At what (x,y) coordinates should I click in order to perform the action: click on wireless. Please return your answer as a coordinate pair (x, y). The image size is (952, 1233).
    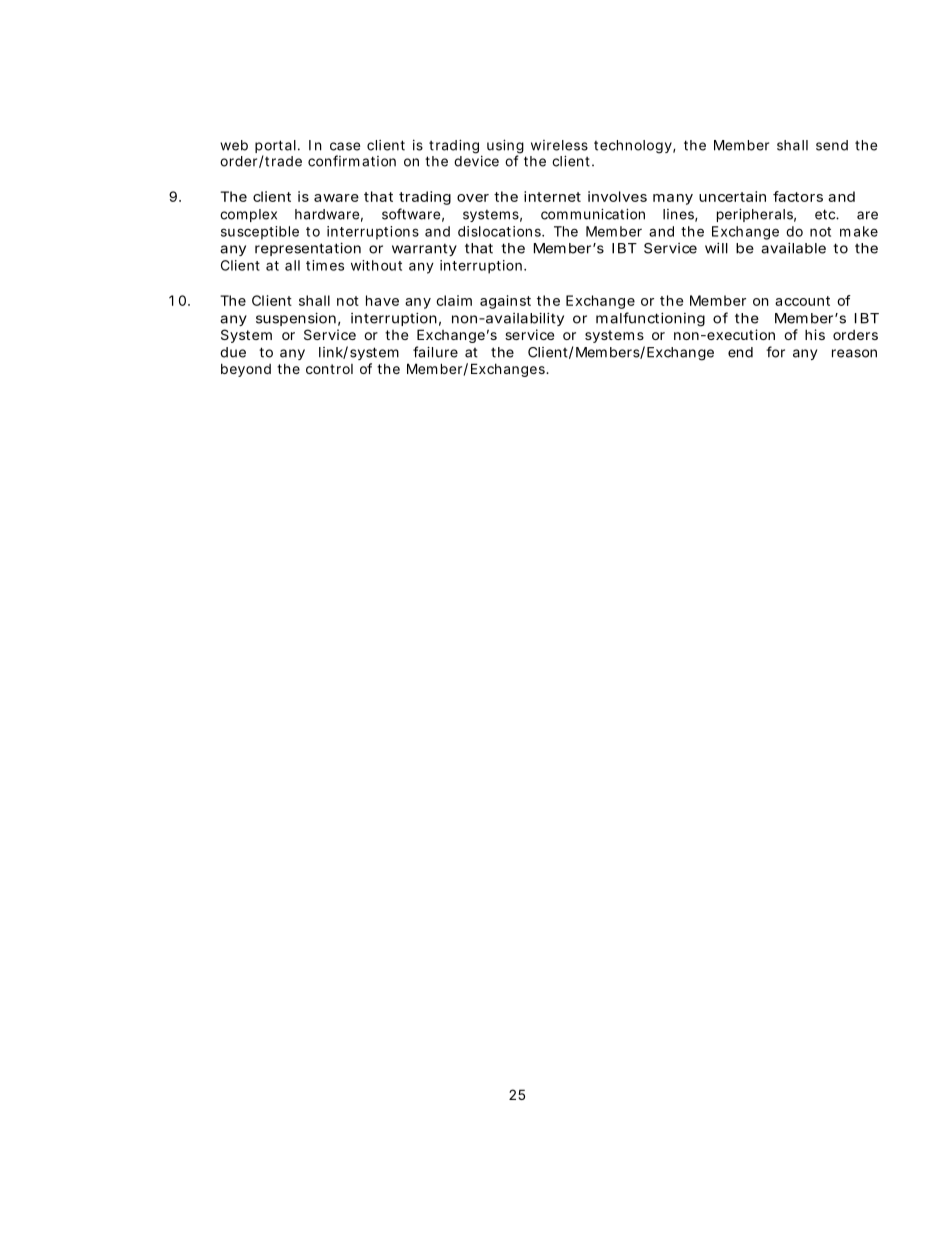
    Looking at the image, I should click on (559, 145).
